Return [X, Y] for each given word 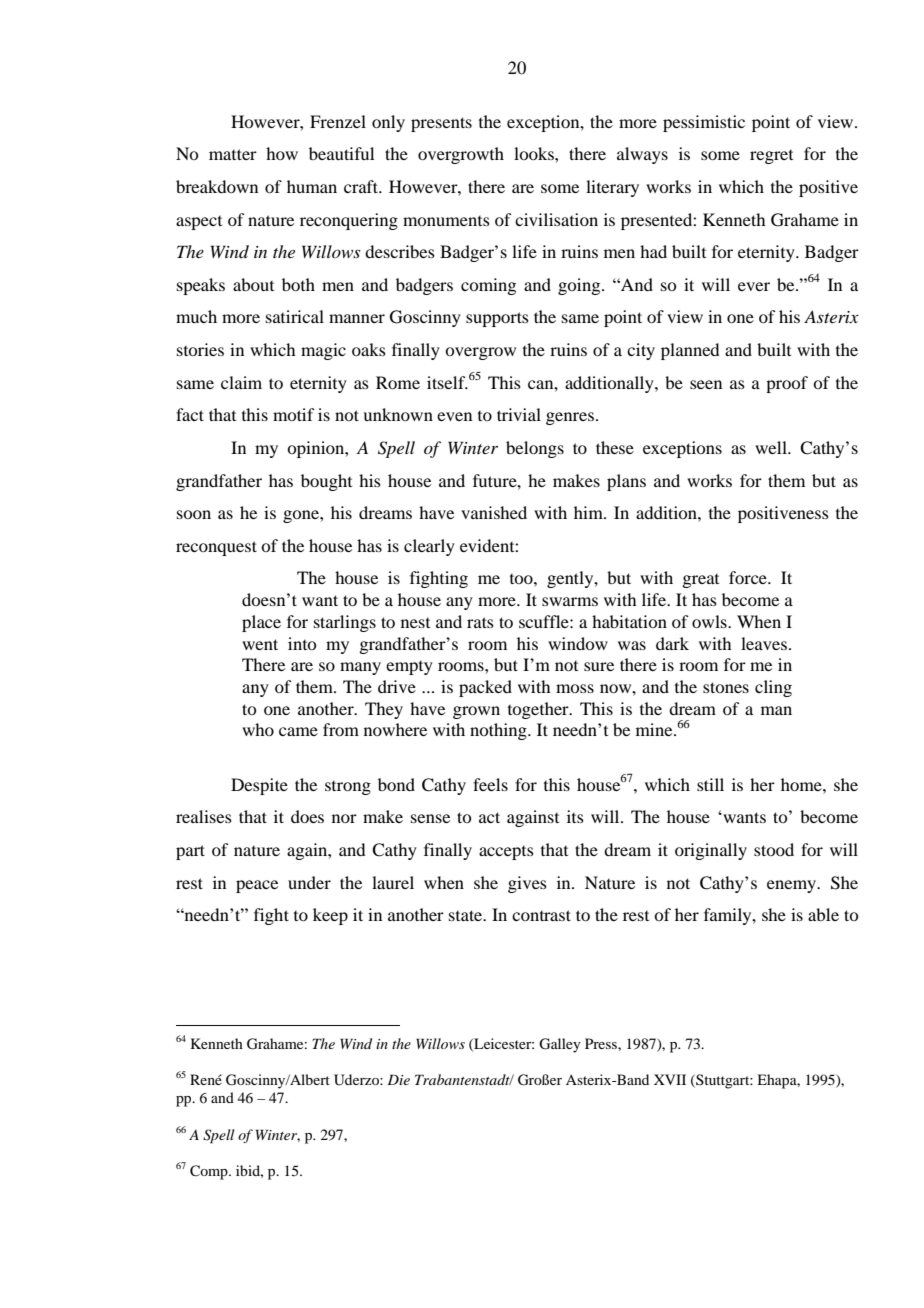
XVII [670, 1079]
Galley [560, 1045]
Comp [210, 1172]
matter [233, 154]
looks [535, 153]
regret [771, 157]
